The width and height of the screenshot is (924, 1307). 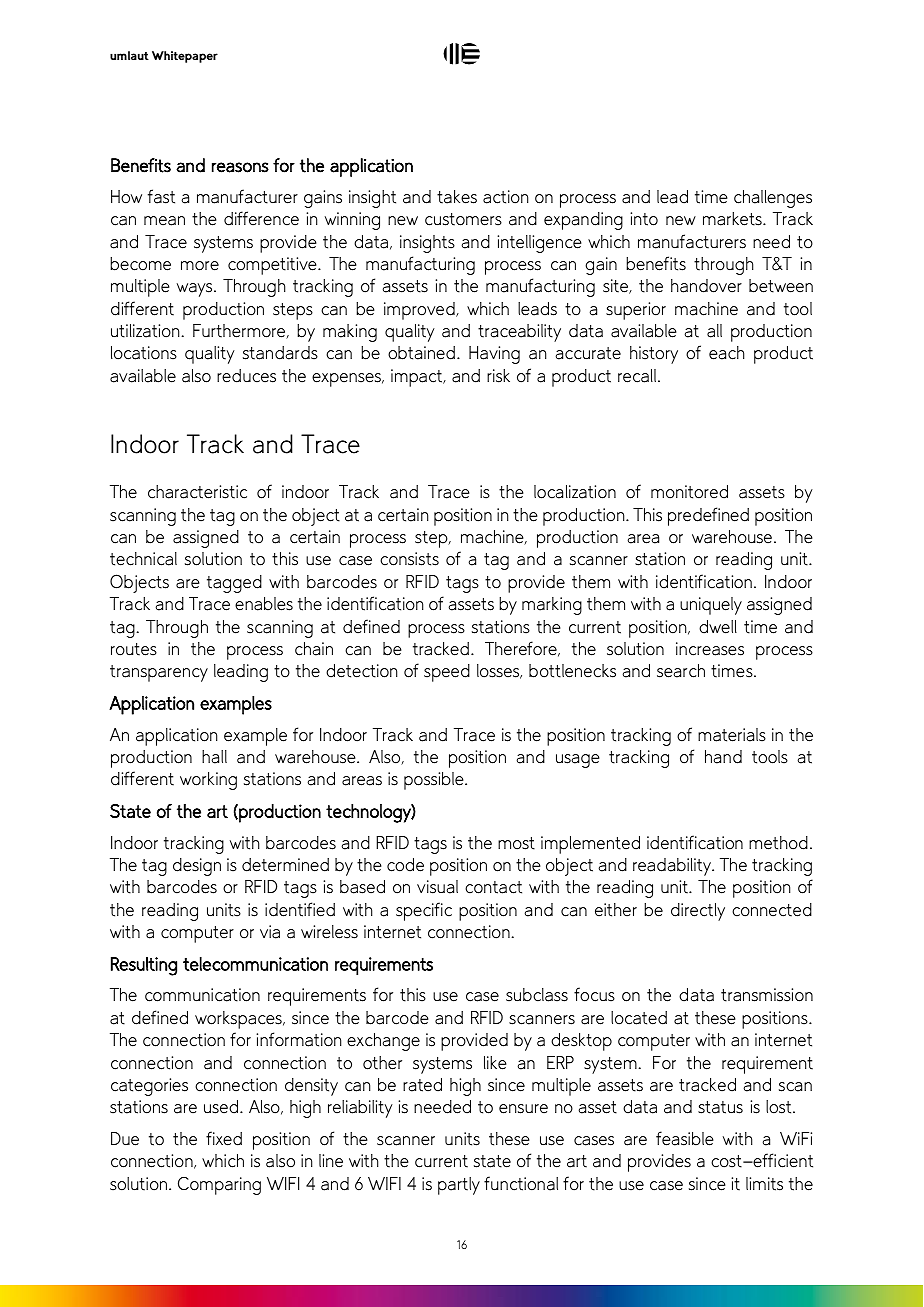 What do you see at coordinates (459, 1186) in the screenshot?
I see `partly` at bounding box center [459, 1186].
